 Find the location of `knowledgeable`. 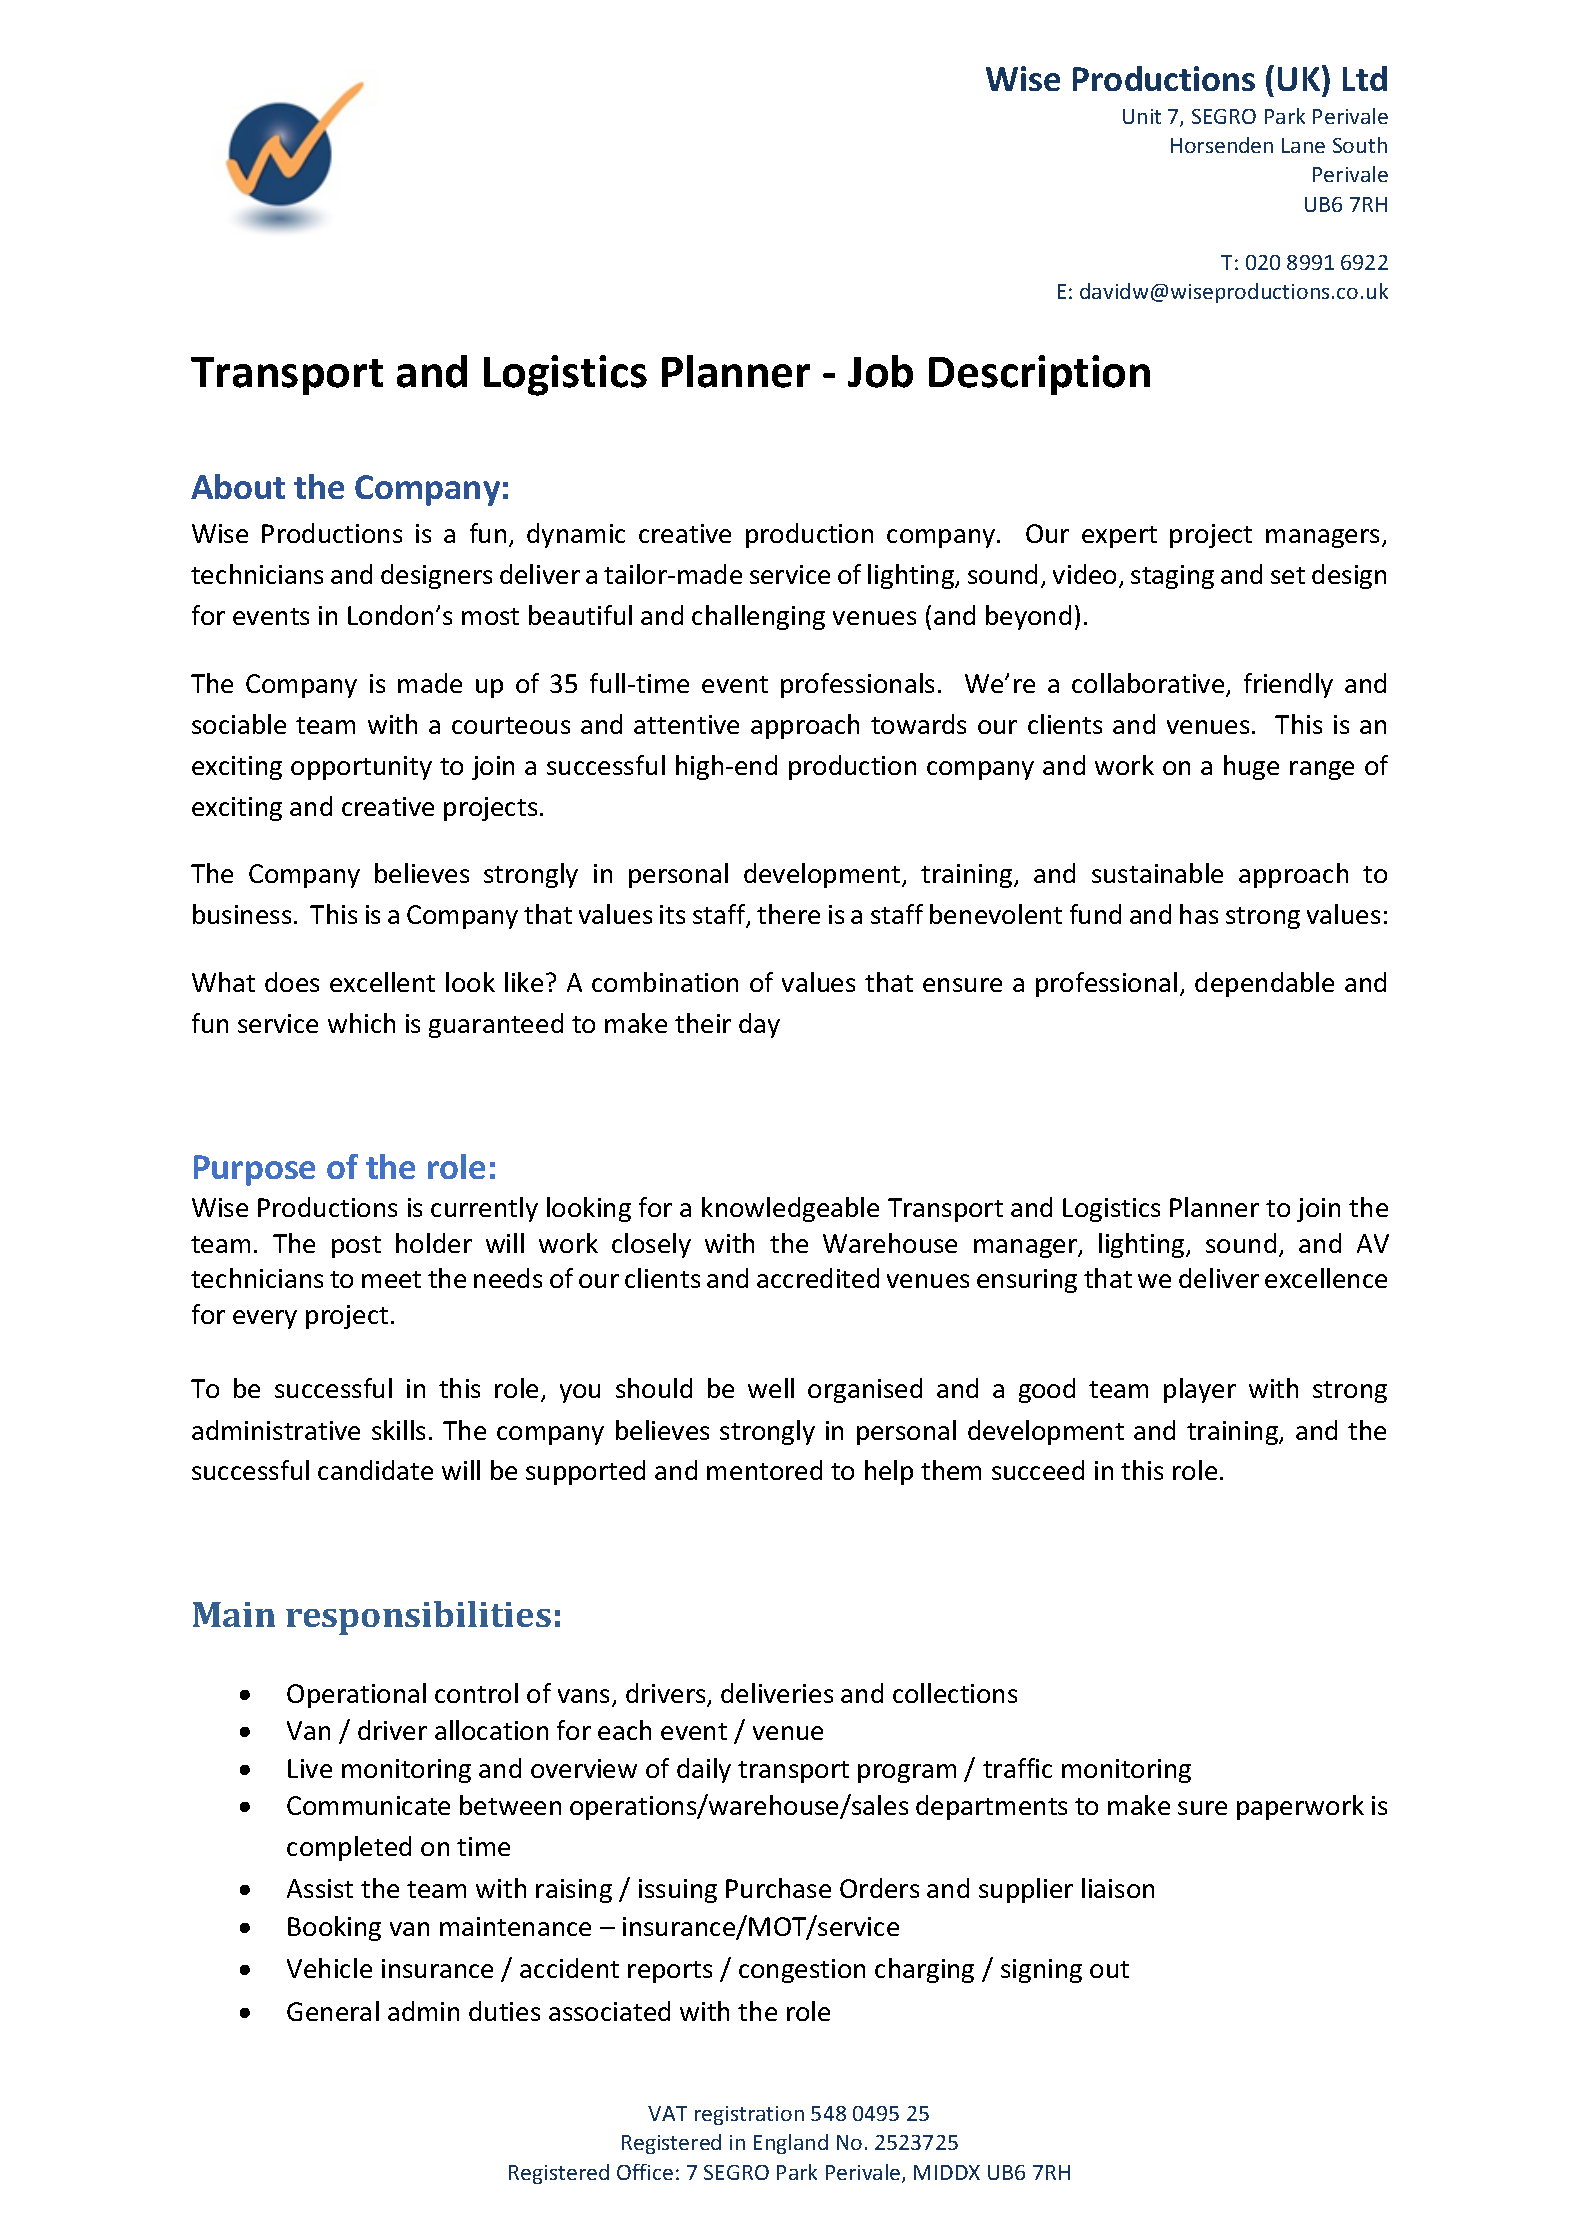

knowledgeable is located at coordinates (790, 1209).
